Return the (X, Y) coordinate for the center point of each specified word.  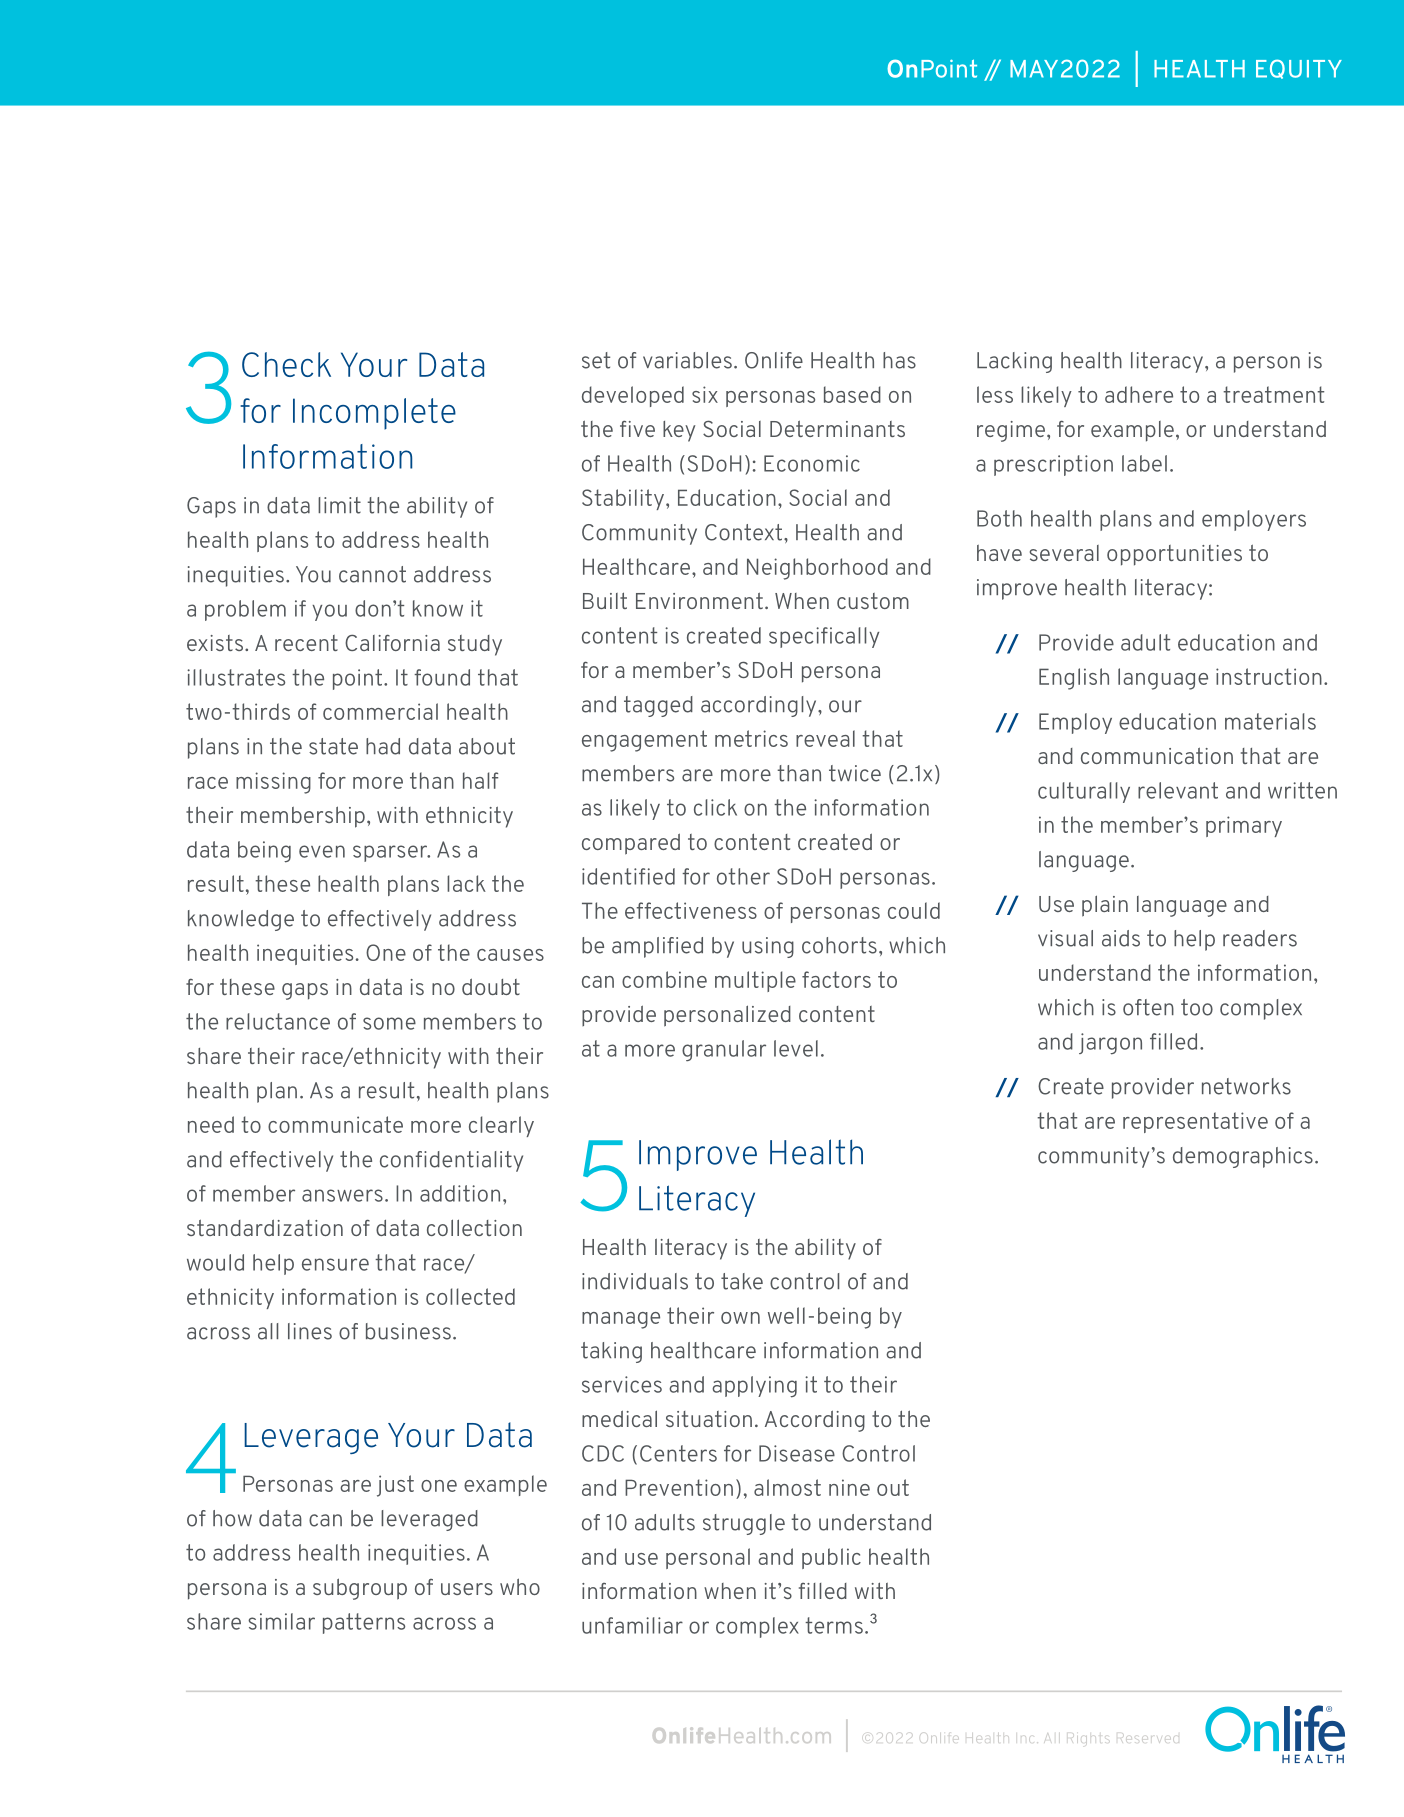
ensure (335, 1264)
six (705, 394)
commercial (380, 711)
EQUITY (1299, 69)
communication (1157, 755)
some (389, 1023)
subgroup (360, 1589)
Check (286, 364)
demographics (1243, 1157)
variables (687, 360)
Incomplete (374, 414)
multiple (755, 981)
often (1148, 1007)
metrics (751, 738)
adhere (1139, 394)
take (742, 1281)
